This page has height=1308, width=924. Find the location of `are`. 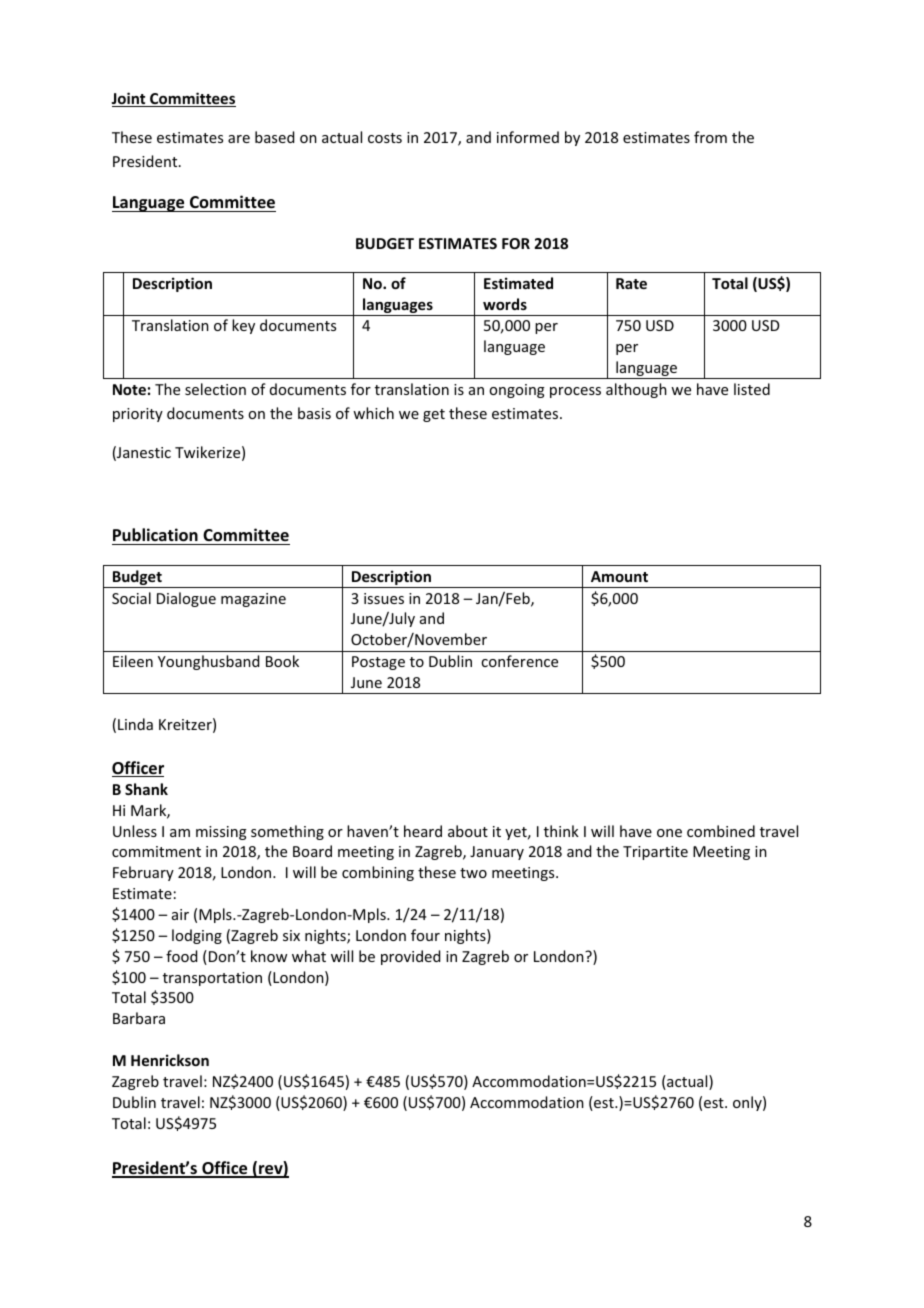

are is located at coordinates (239, 139).
